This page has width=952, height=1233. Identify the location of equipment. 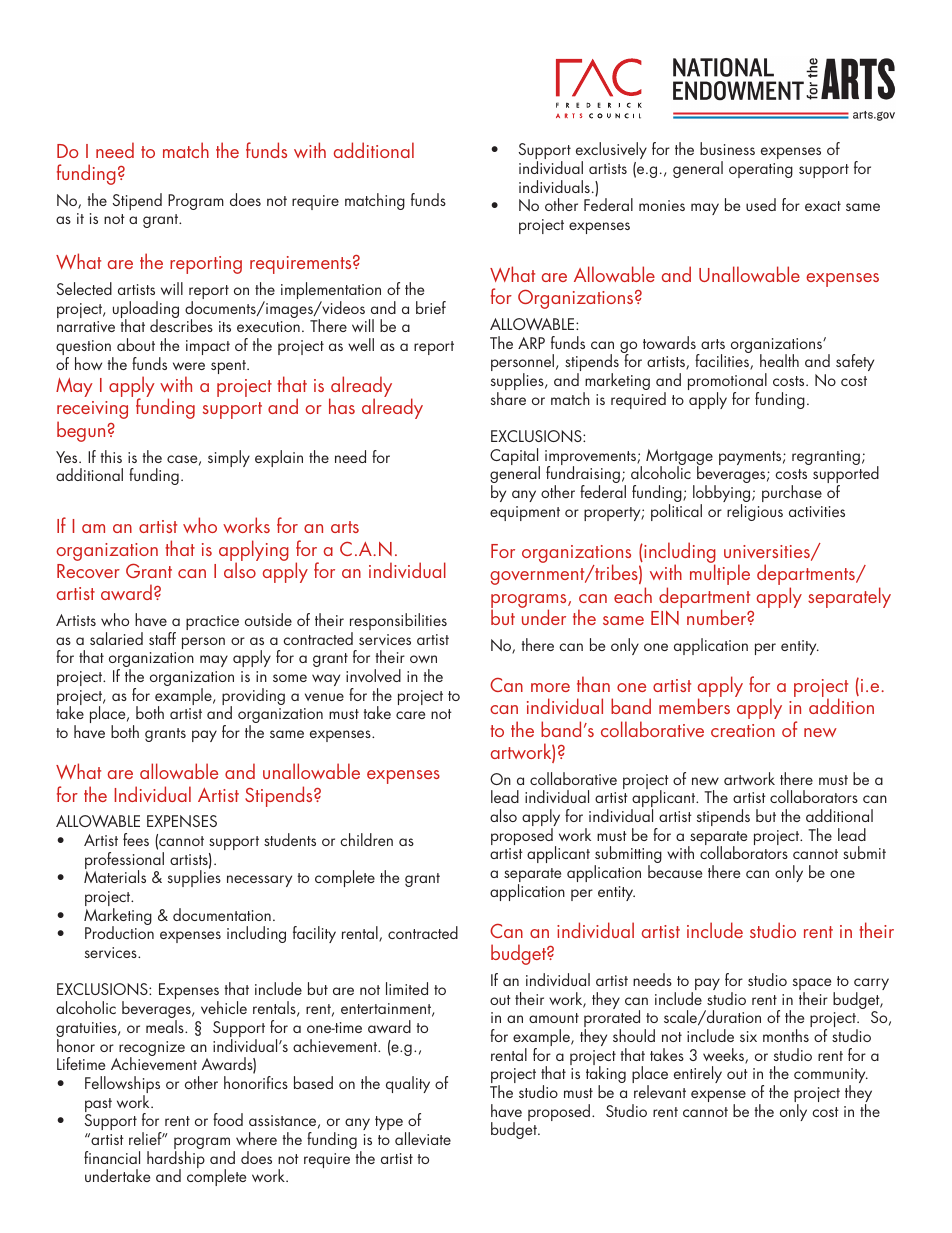
(525, 513).
